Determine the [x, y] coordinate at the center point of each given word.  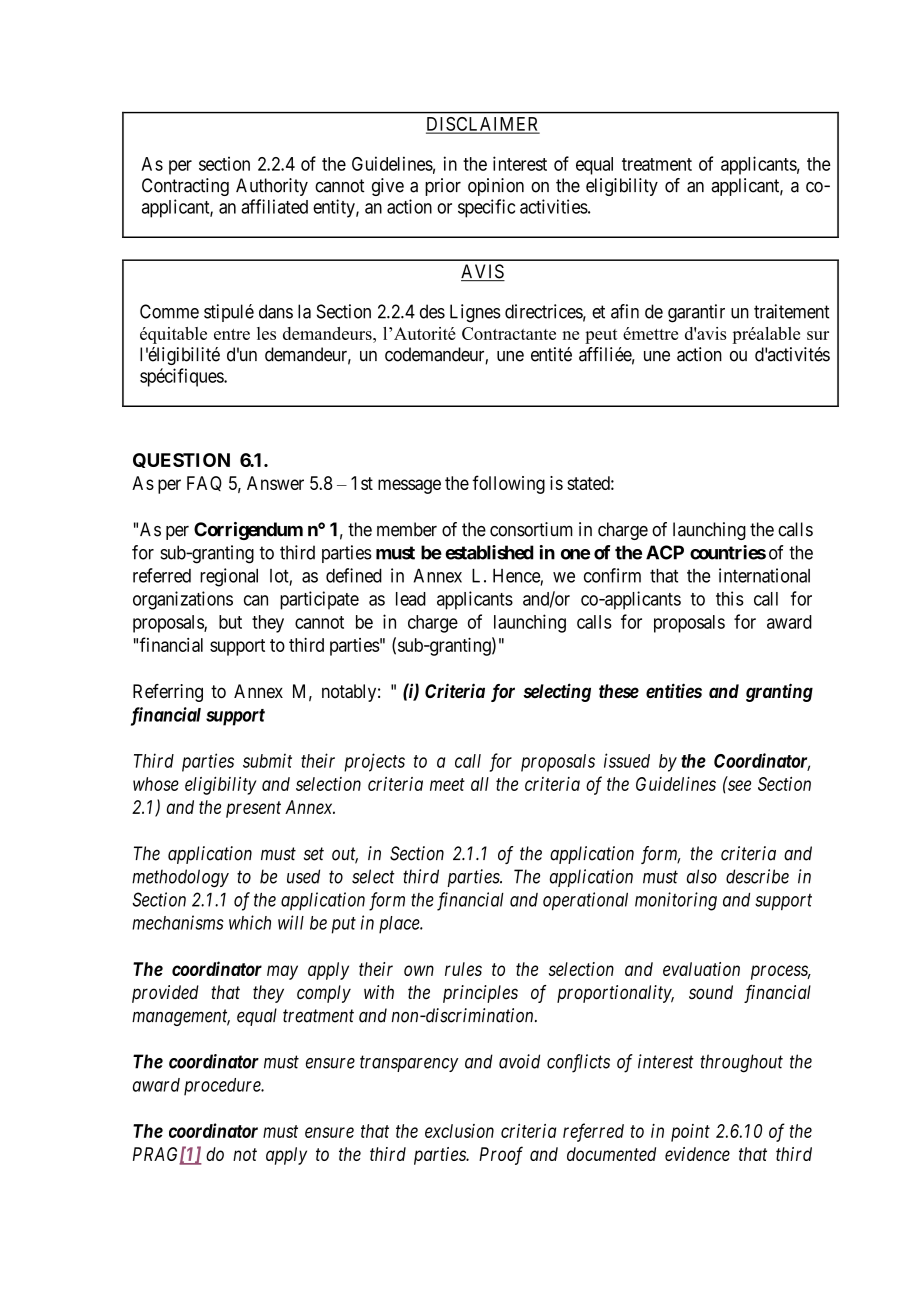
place [400, 925]
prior [443, 187]
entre [232, 334]
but [230, 622]
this [730, 598]
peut [601, 336]
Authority [272, 187]
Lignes [475, 313]
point [690, 1133]
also [702, 876]
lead [411, 599]
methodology [180, 878]
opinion [496, 187]
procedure [223, 1087]
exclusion [459, 1131]
